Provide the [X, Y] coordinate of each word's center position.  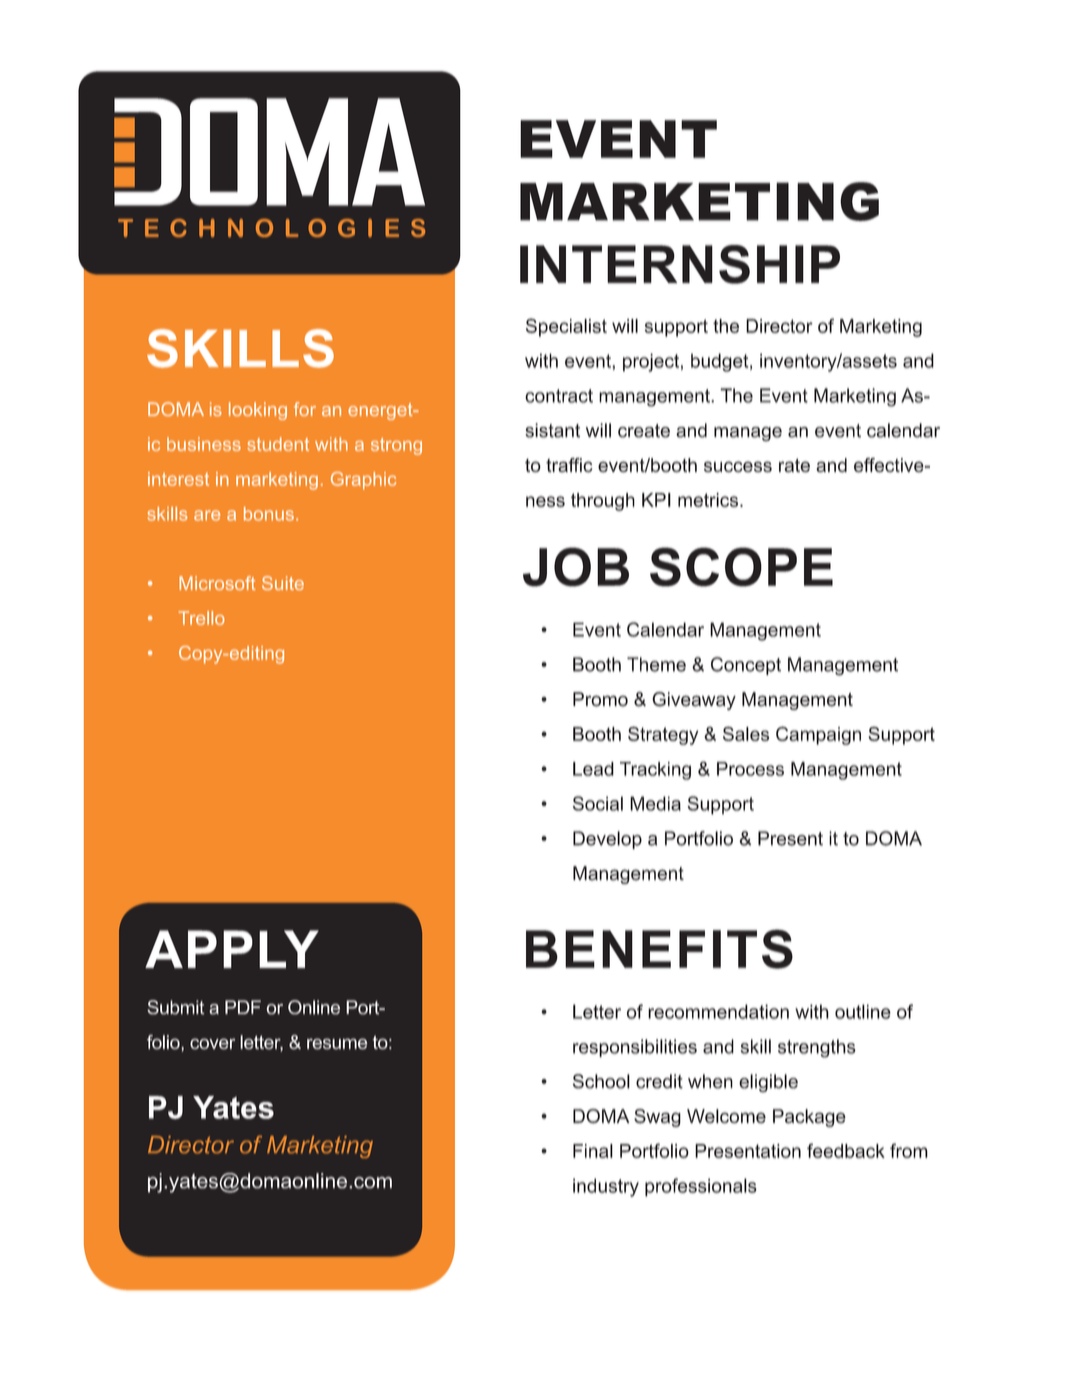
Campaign [818, 735]
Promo [600, 699]
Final [593, 1151]
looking [258, 411]
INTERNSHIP [680, 264]
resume [337, 1044]
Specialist [566, 327]
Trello [202, 618]
